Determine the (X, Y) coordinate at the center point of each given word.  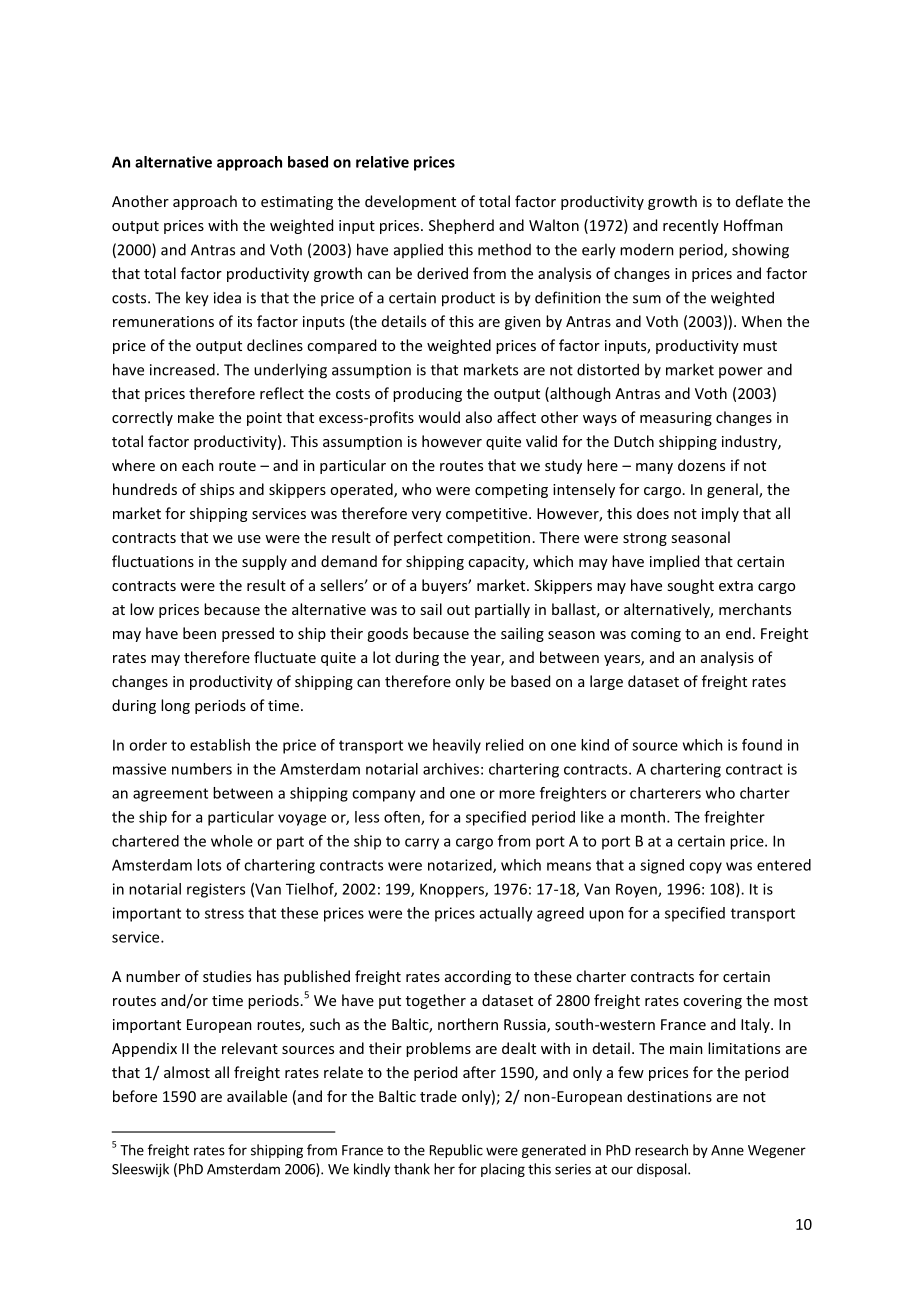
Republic (456, 1151)
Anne (727, 1150)
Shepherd (461, 226)
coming (656, 635)
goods (387, 634)
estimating (297, 203)
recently (691, 226)
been (199, 633)
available (257, 1096)
